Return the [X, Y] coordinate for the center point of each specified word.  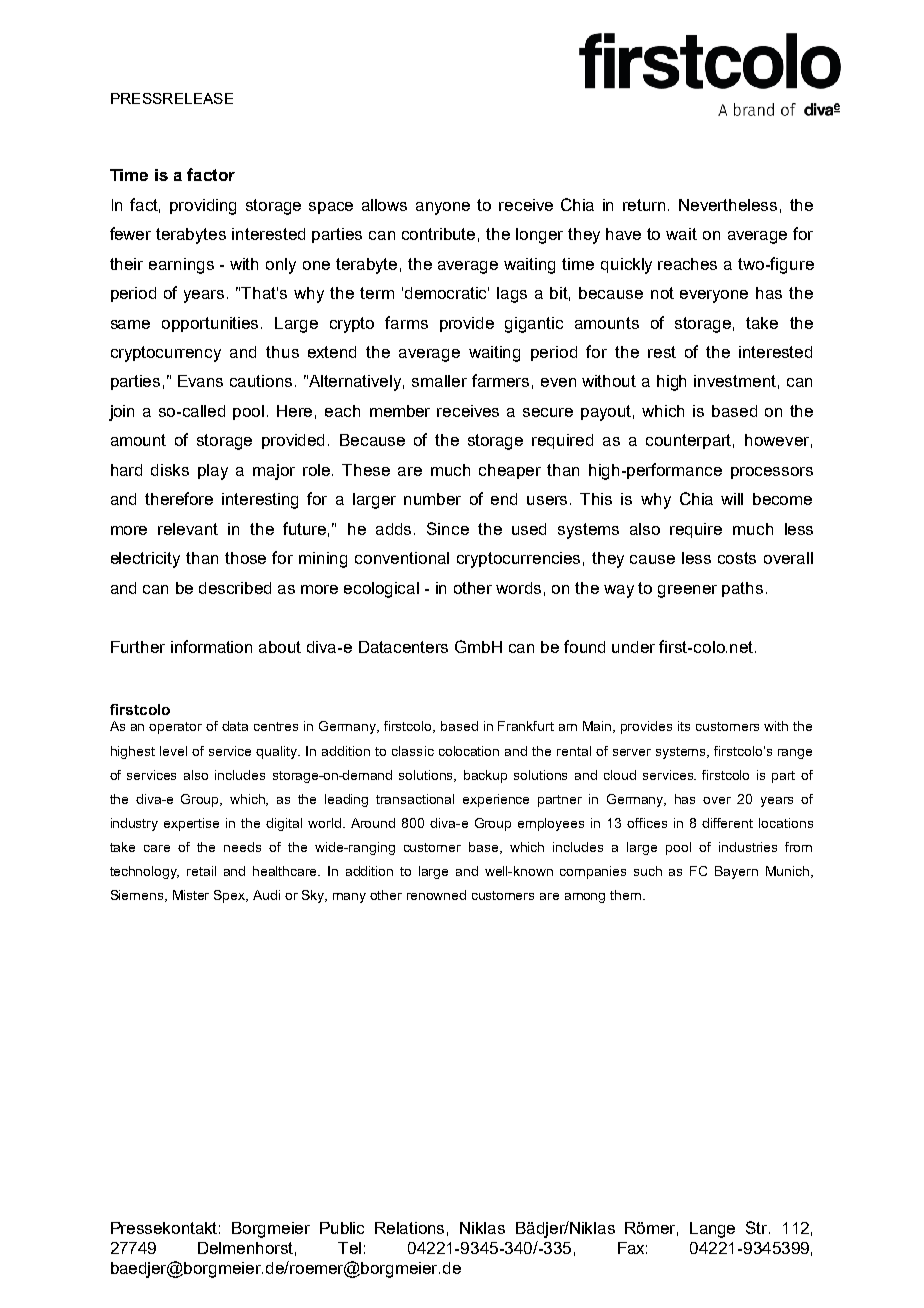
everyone [714, 296]
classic [413, 751]
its [684, 726]
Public [342, 1228]
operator [175, 728]
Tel [349, 1248]
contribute [438, 234]
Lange [712, 1230]
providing [203, 207]
